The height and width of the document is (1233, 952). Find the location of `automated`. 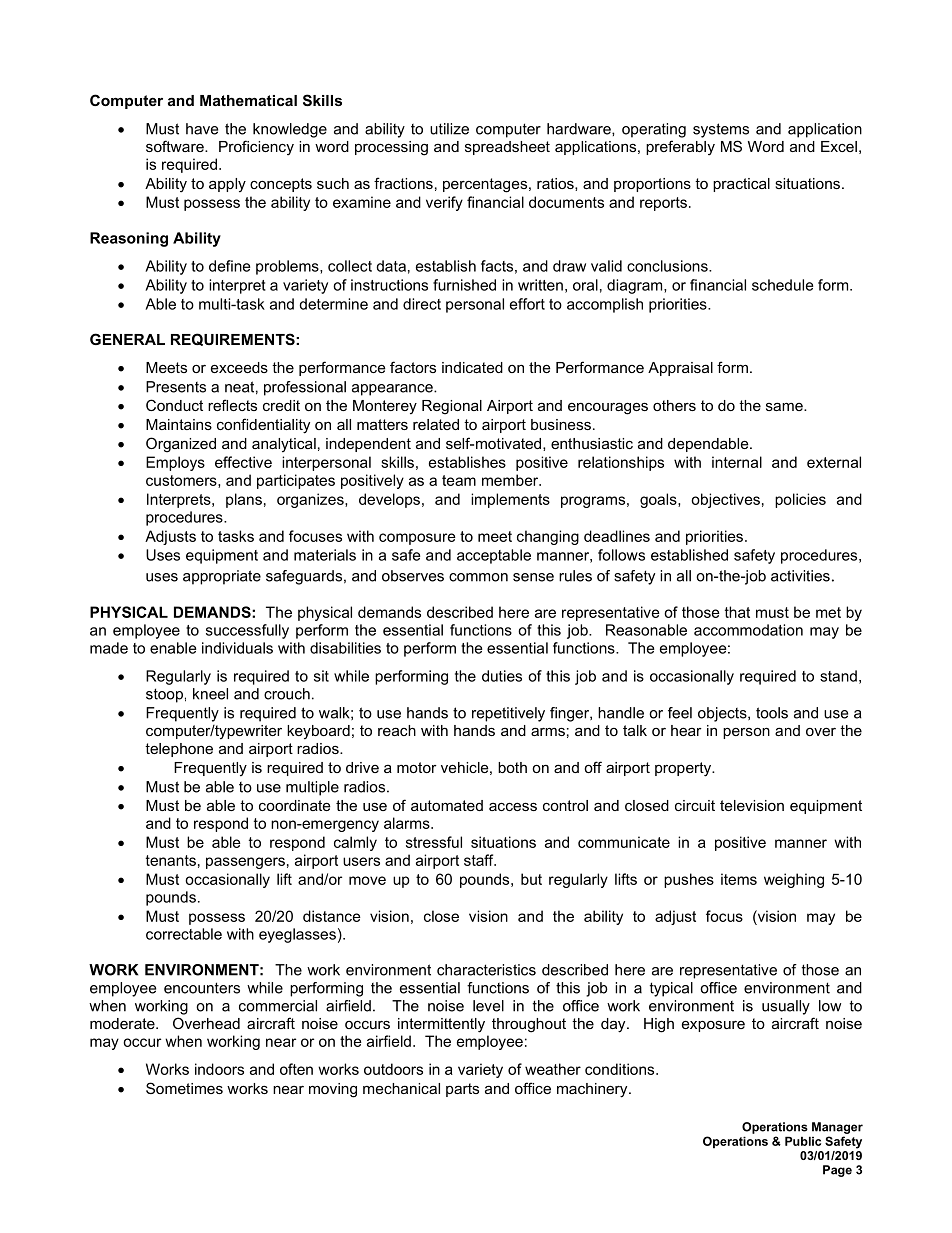

automated is located at coordinates (447, 805).
